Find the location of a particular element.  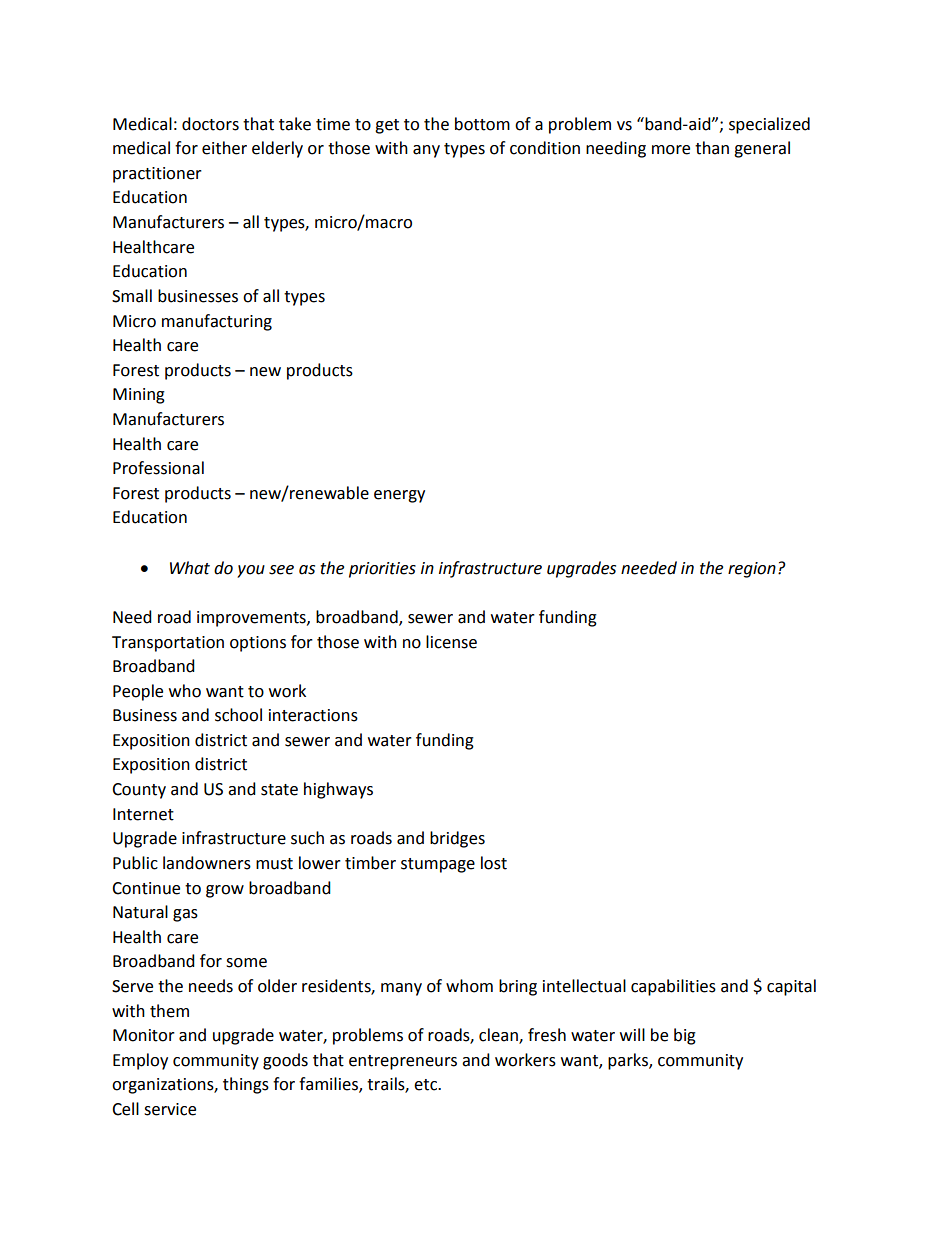

either is located at coordinates (224, 148).
